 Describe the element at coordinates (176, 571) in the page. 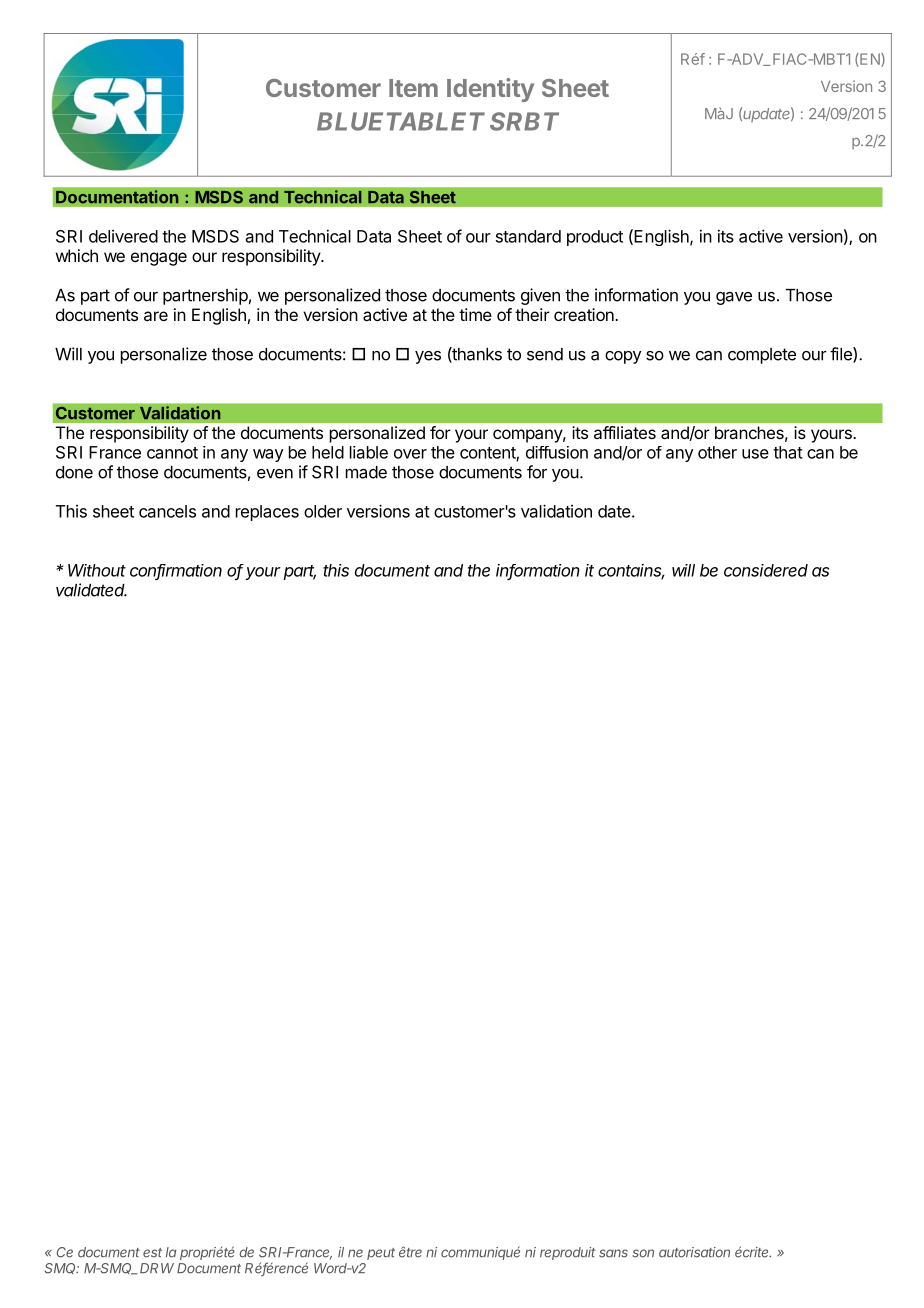

I see `confirmation` at that location.
